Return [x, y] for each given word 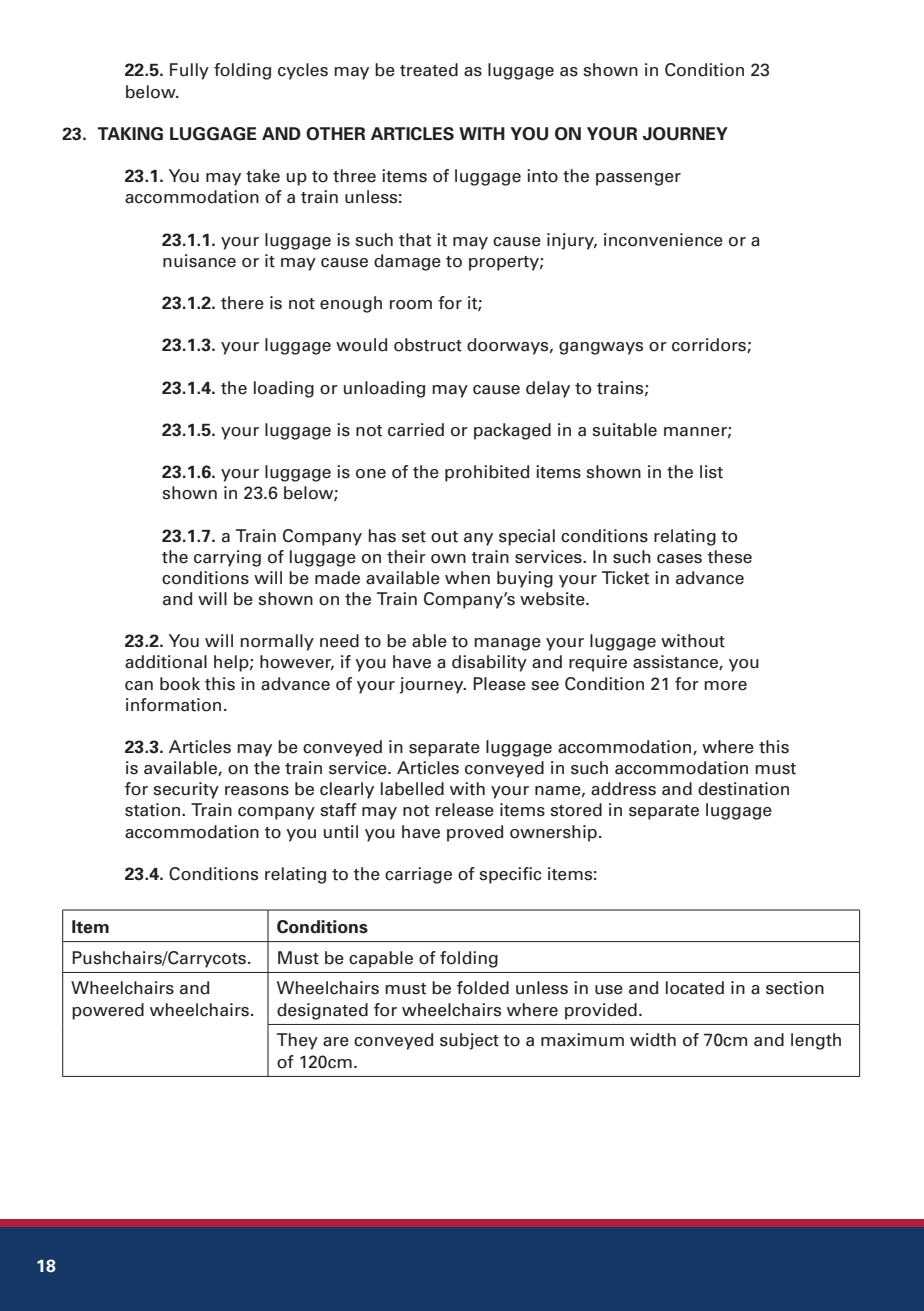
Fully [189, 71]
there [242, 303]
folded [483, 988]
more [725, 686]
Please [499, 684]
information [173, 705]
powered [108, 1011]
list [711, 472]
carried [416, 430]
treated [429, 70]
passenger [638, 179]
